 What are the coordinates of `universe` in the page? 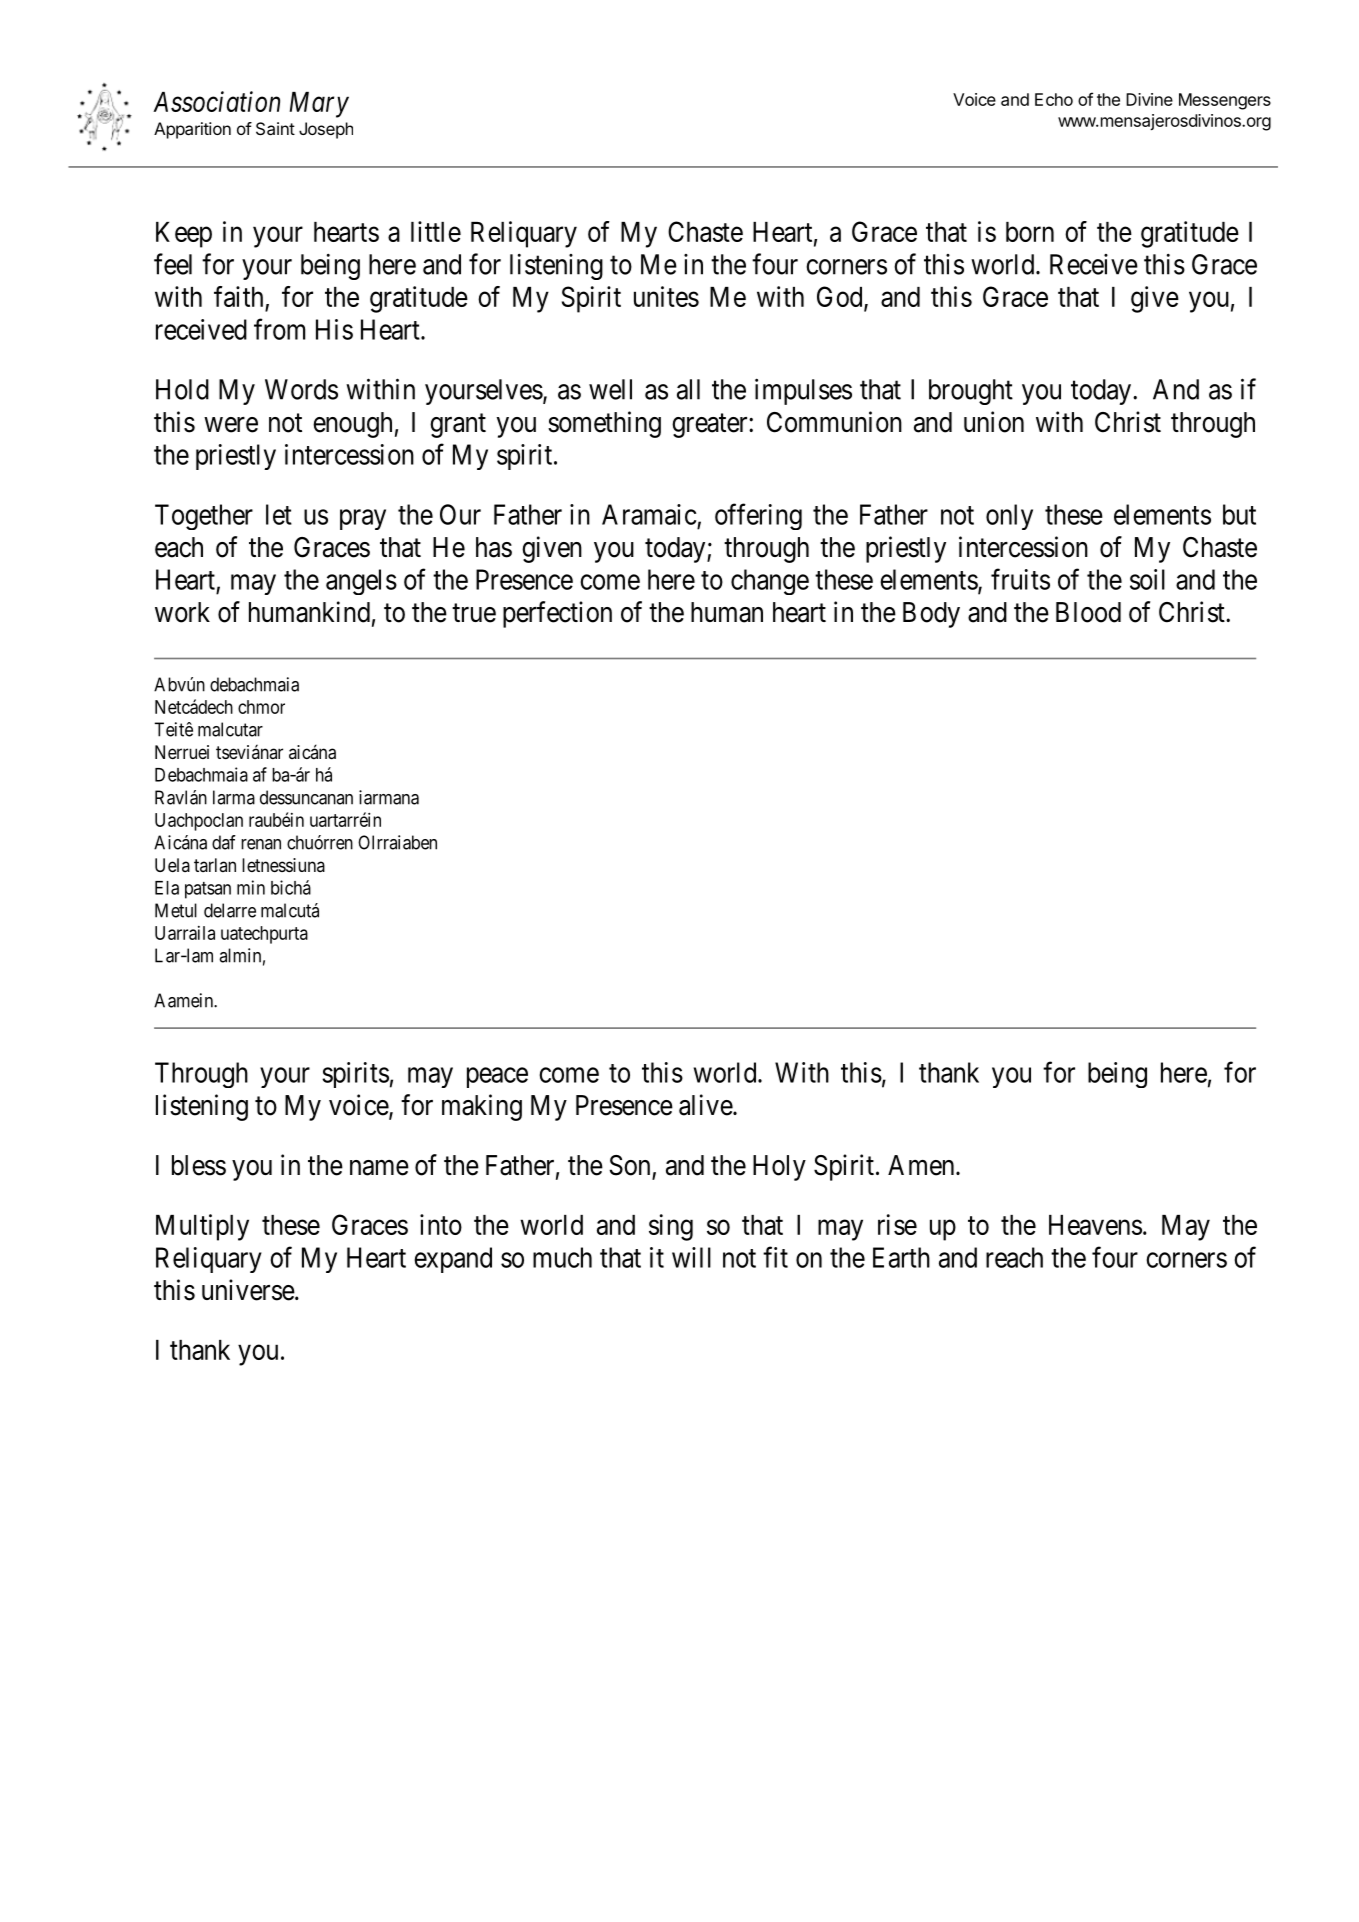 It's located at (248, 1290).
